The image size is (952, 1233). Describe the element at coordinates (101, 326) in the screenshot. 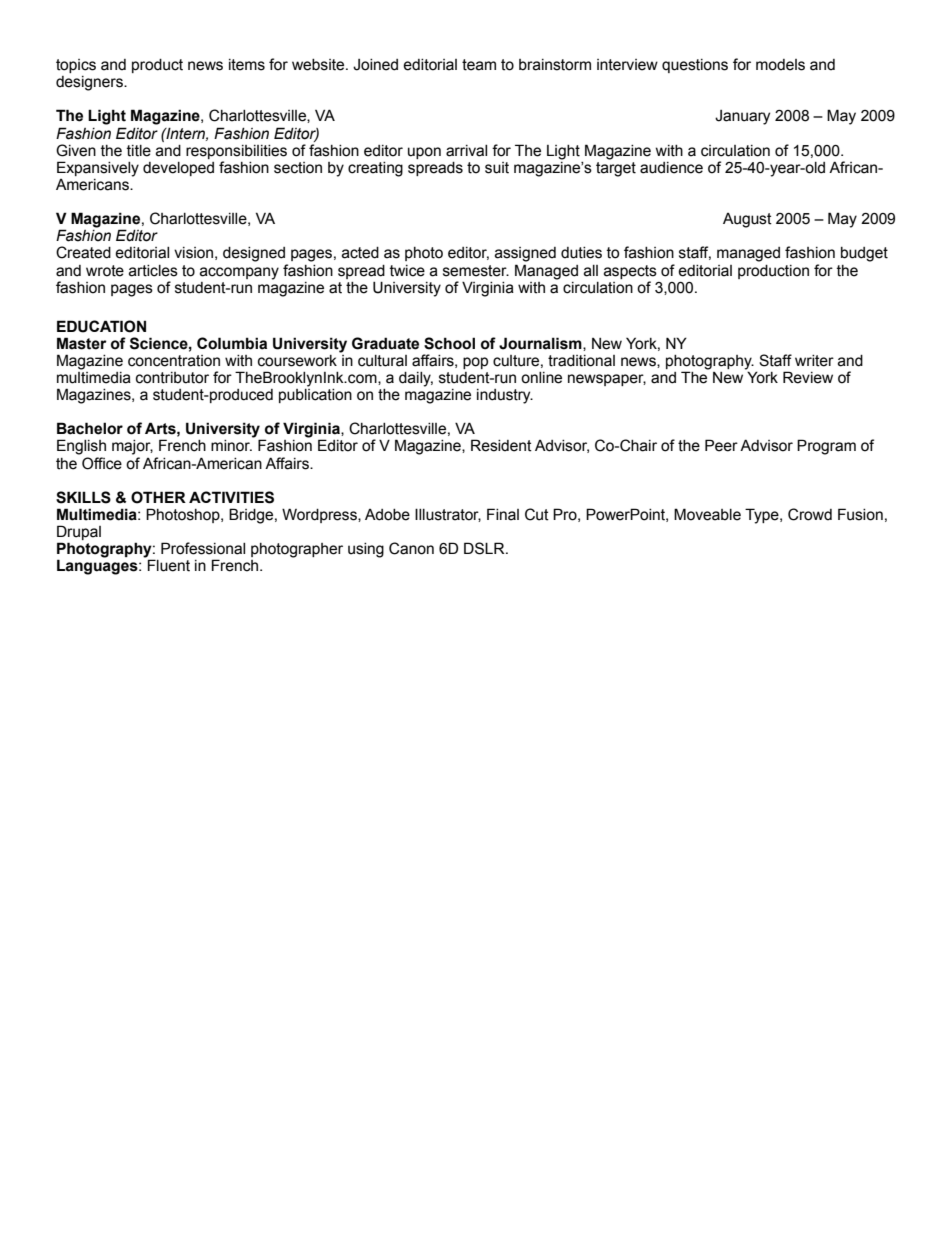

I see `EDUCATION` at that location.
